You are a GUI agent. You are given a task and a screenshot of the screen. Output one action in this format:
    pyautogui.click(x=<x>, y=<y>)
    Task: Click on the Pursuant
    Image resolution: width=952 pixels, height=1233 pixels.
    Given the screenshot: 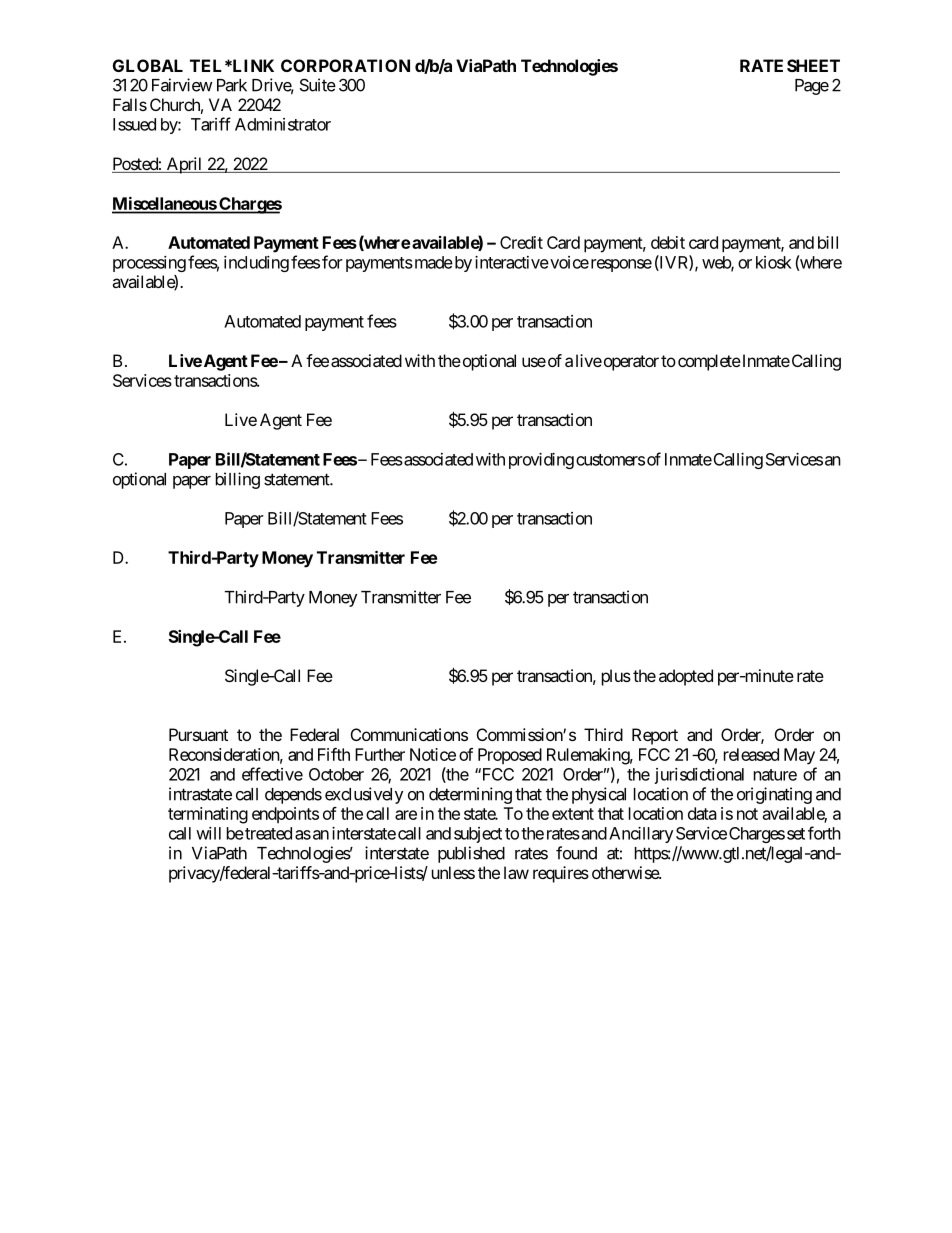 What is the action you would take?
    pyautogui.click(x=198, y=734)
